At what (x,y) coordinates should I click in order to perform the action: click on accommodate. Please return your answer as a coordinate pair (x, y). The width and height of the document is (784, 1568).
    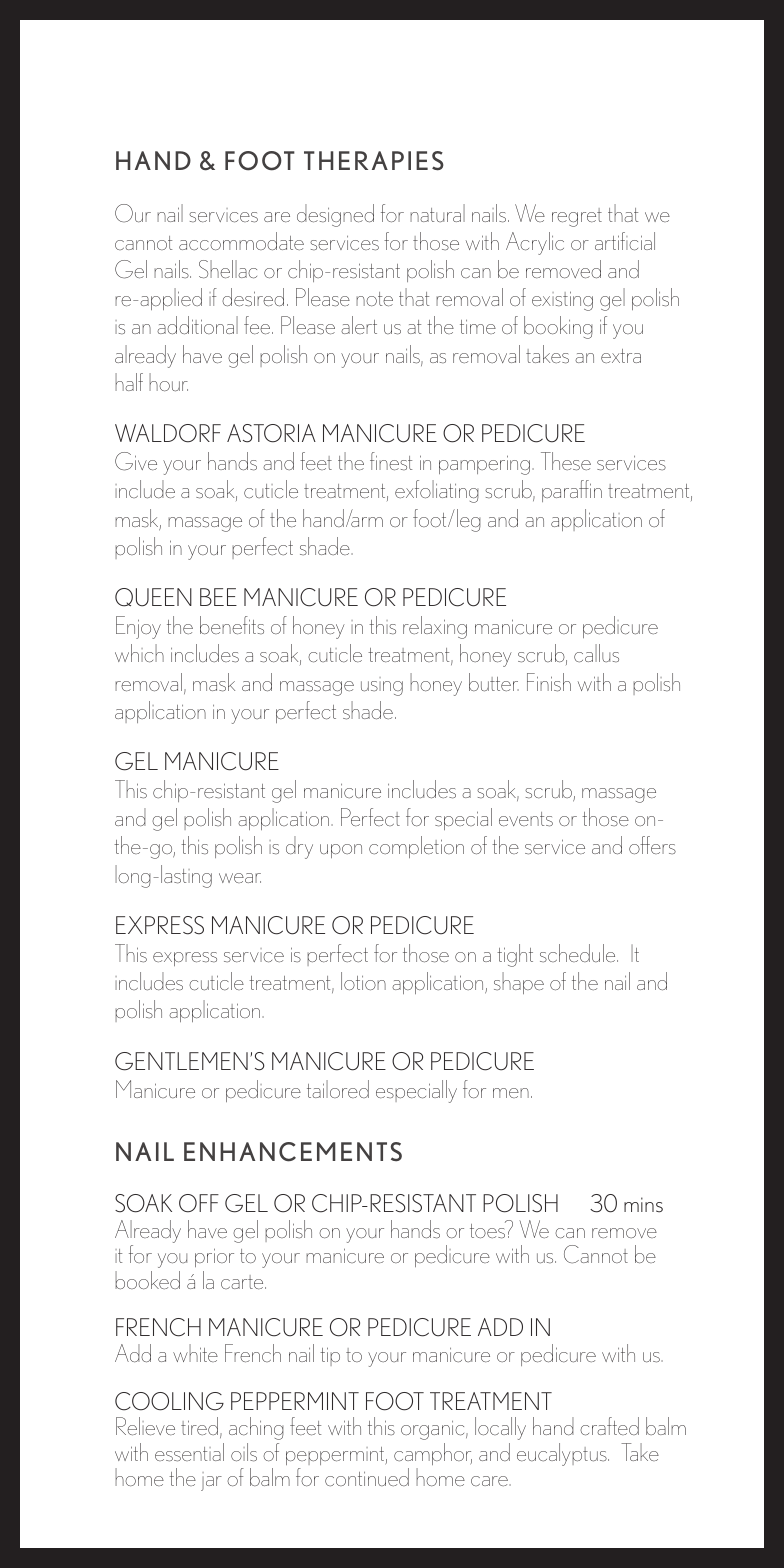
    Looking at the image, I should click on (241, 241).
